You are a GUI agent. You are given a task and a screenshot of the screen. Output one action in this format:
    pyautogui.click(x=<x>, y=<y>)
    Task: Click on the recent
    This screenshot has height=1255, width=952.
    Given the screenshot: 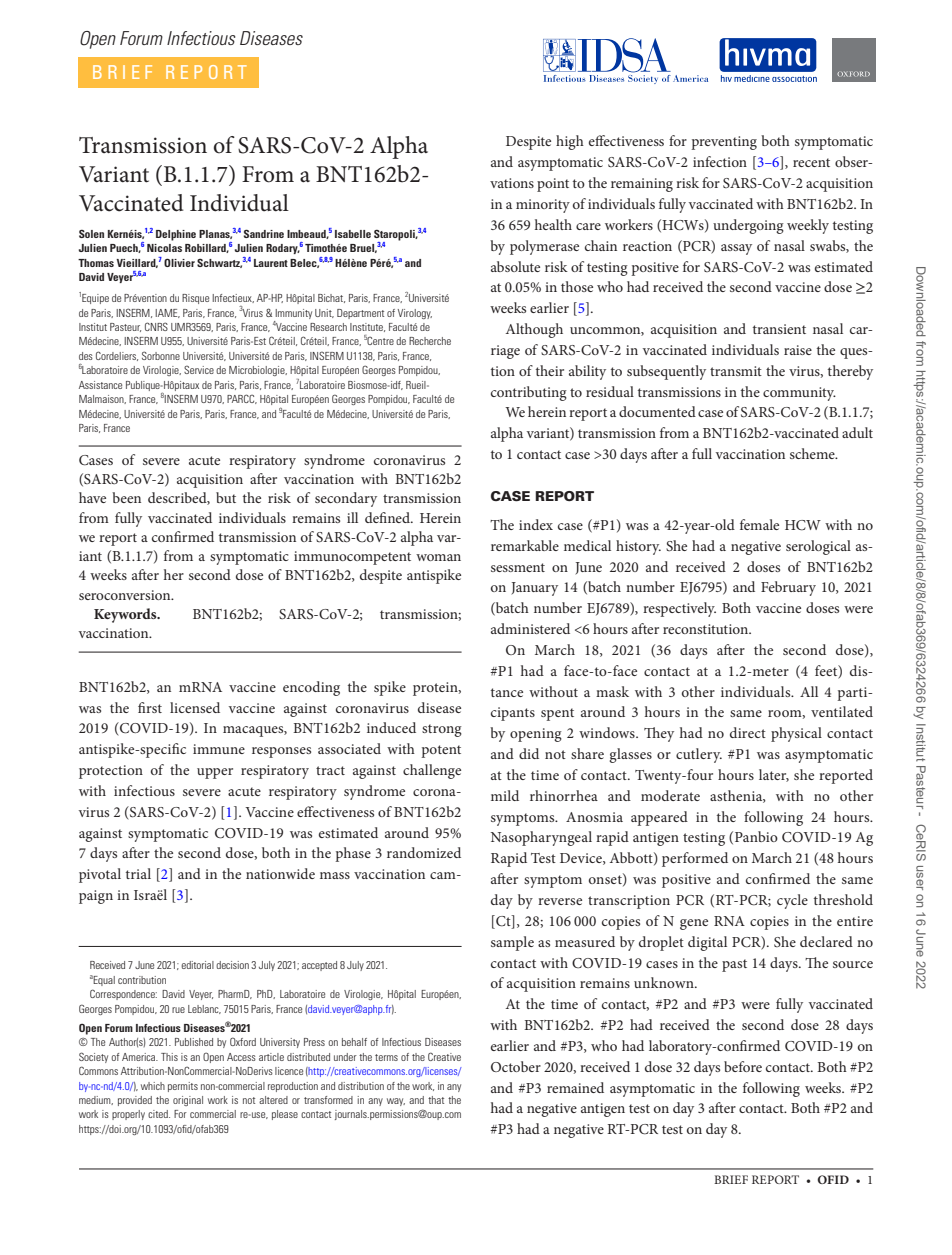 What is the action you would take?
    pyautogui.click(x=811, y=162)
